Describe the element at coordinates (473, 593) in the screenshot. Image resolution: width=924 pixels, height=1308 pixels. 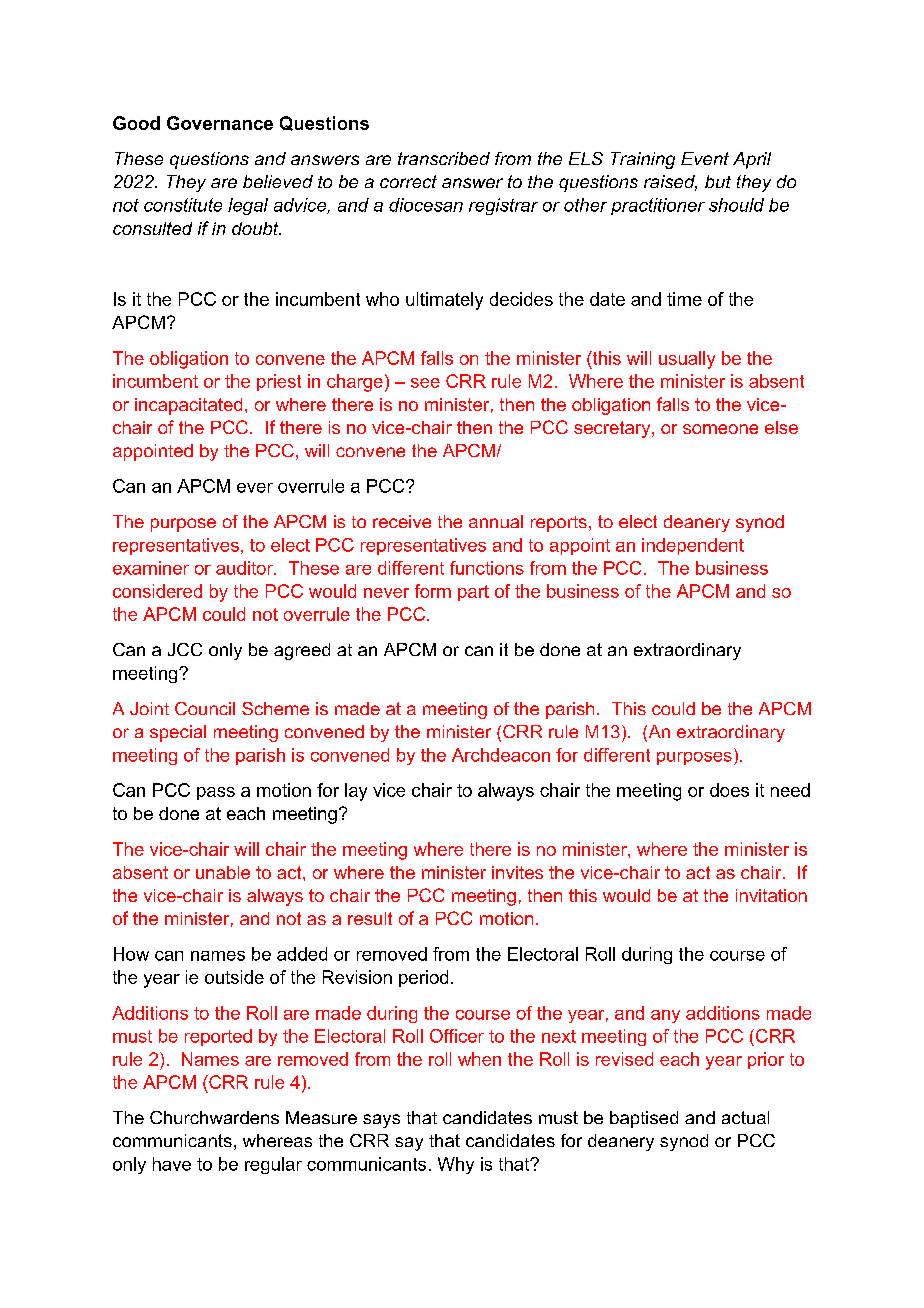
I see `part` at that location.
